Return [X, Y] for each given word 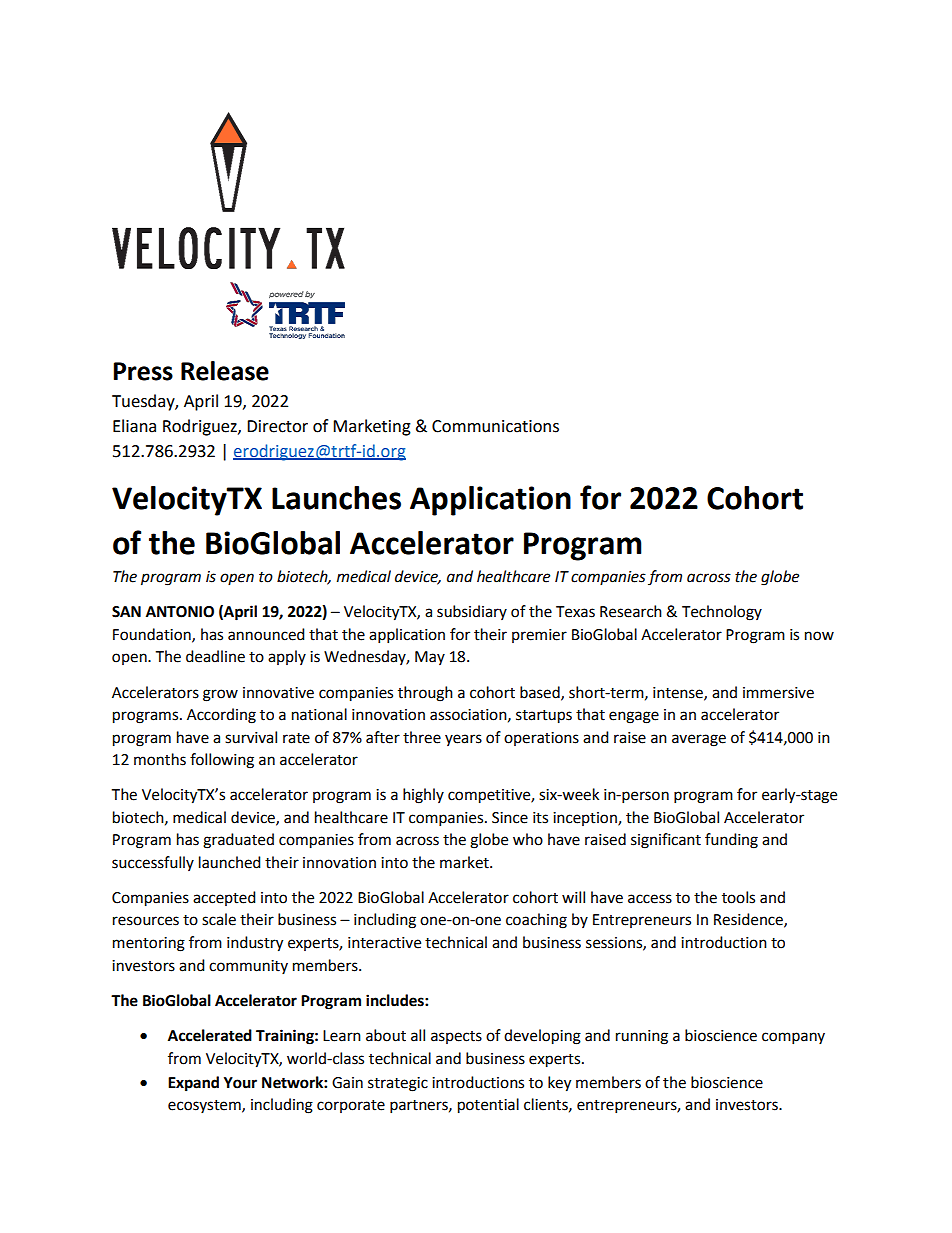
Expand [193, 1084]
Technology [722, 613]
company [793, 1038]
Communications [495, 426]
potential [488, 1106]
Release [225, 371]
